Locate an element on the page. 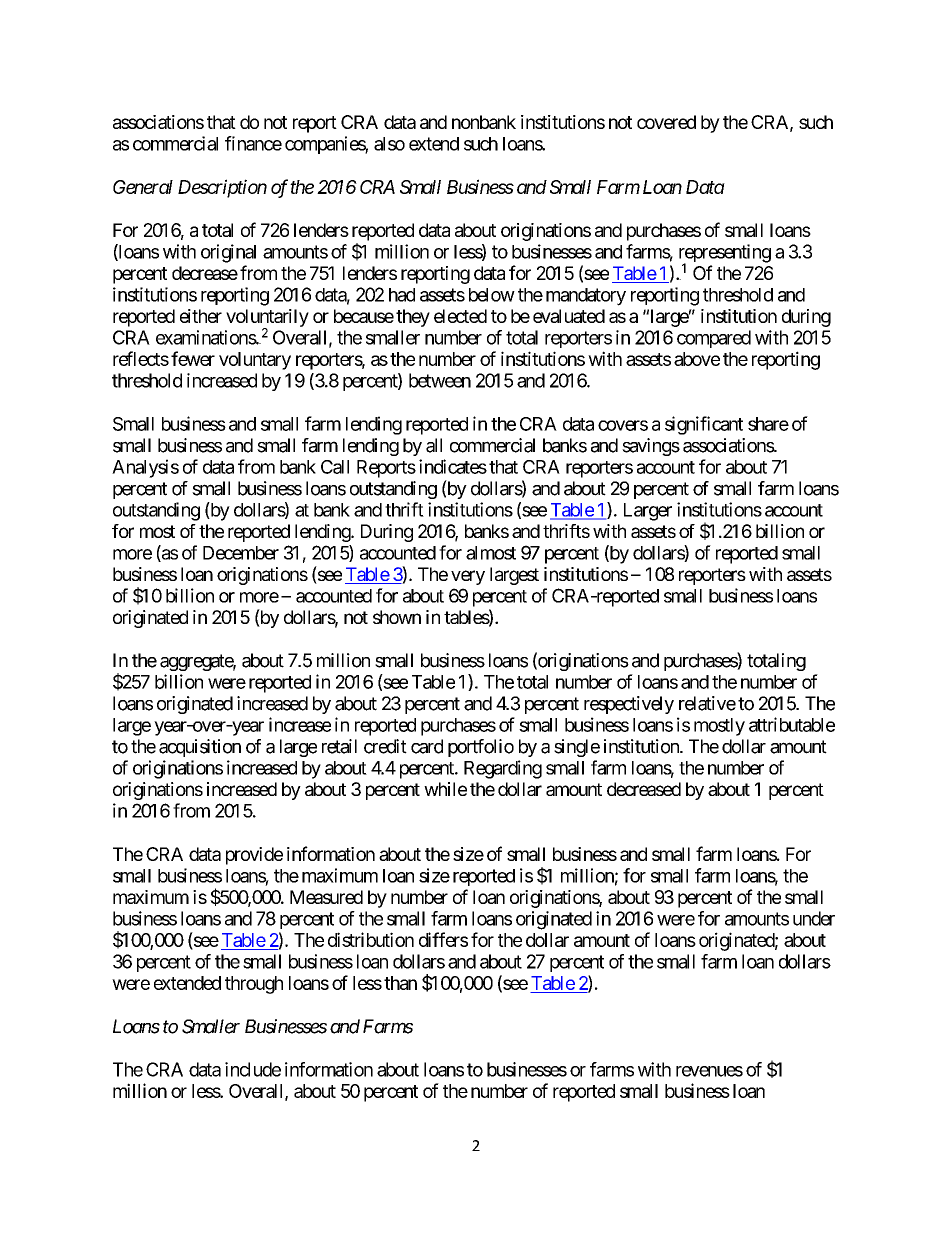 The height and width of the document is (1233, 952). significant is located at coordinates (704, 425).
